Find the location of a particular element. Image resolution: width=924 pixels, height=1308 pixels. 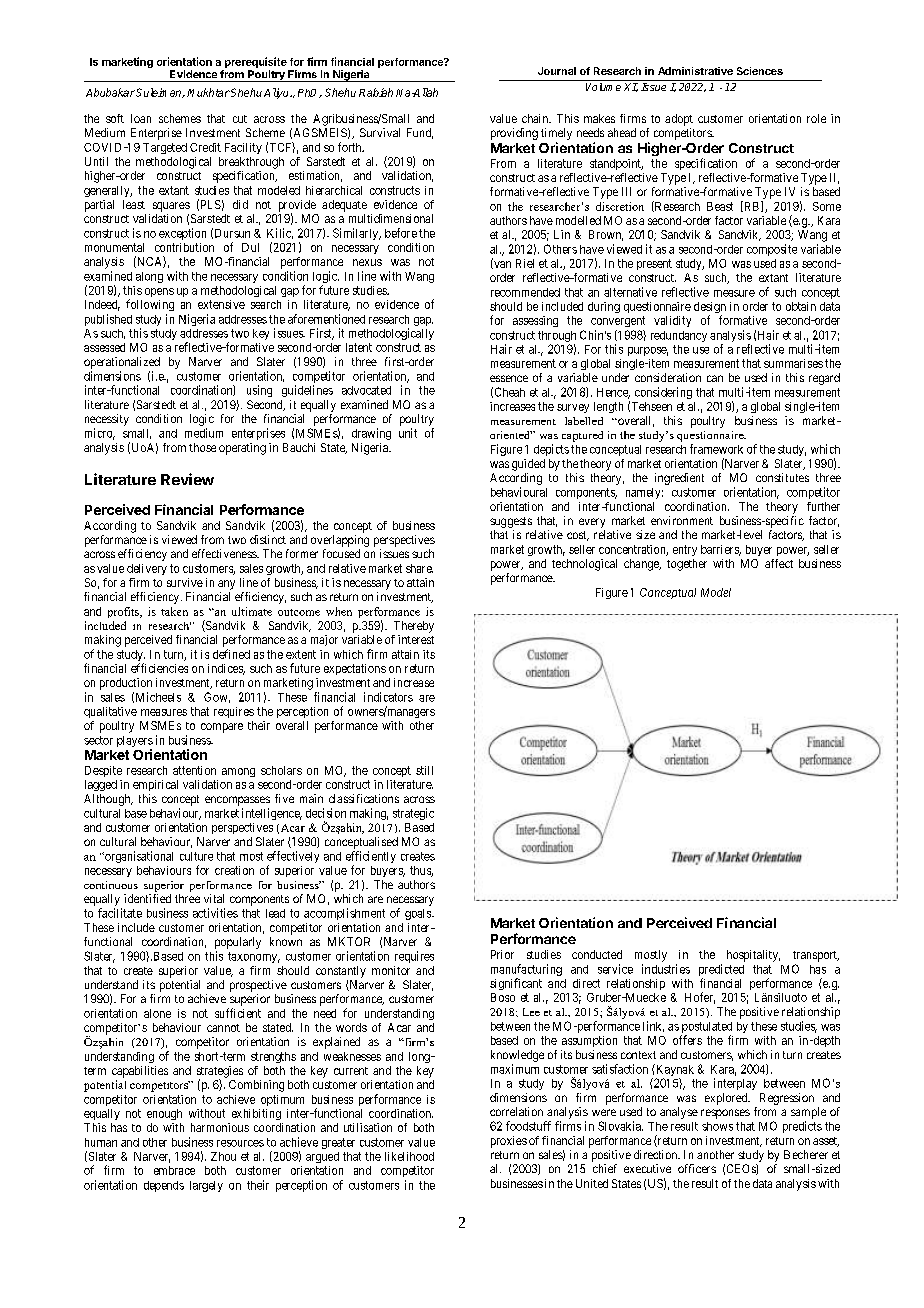

hospitality is located at coordinates (753, 956).
